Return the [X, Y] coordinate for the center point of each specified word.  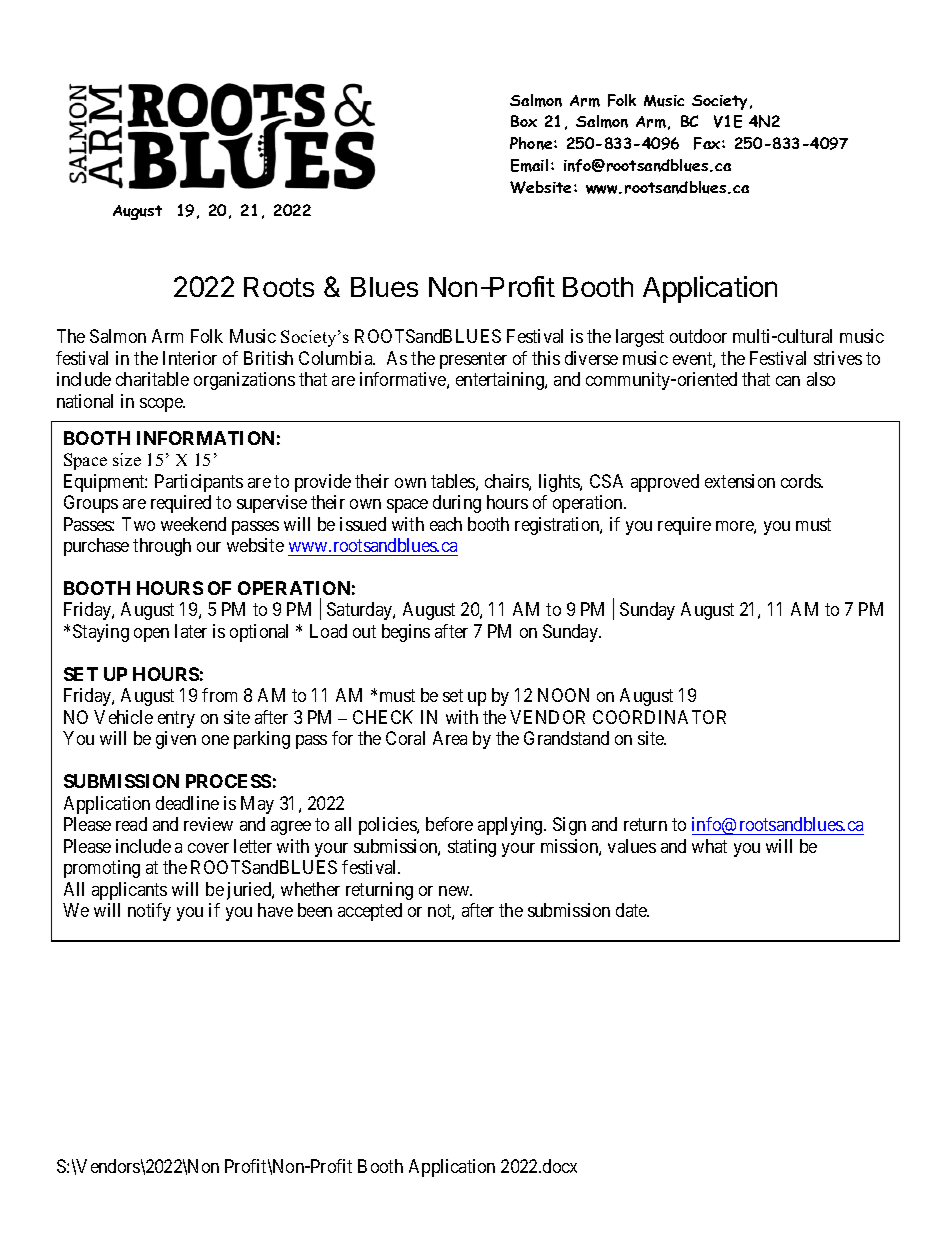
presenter [473, 360]
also [821, 379]
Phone [532, 143]
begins [406, 633]
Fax [708, 143]
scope [162, 405]
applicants [129, 891]
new [455, 891]
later [191, 631]
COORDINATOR [659, 717]
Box [524, 121]
